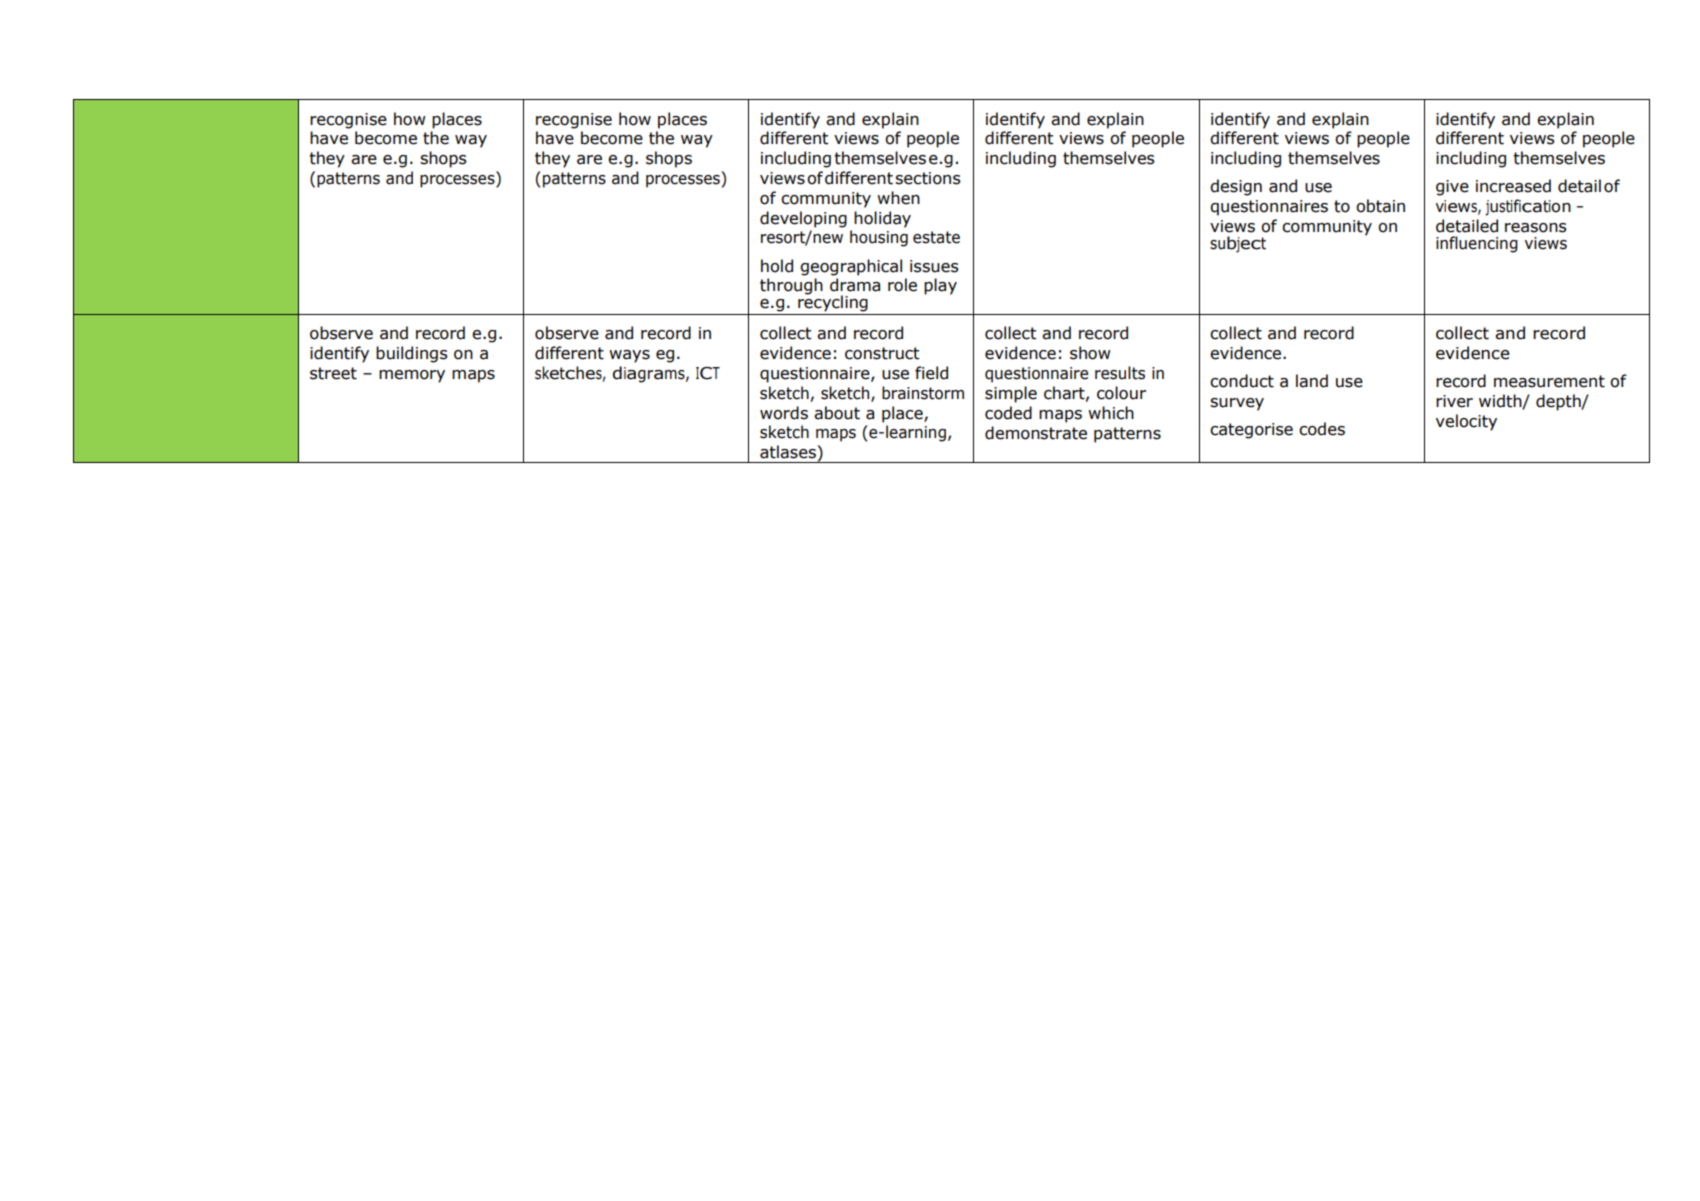 This page has height=1201, width=1700. I want to click on atlases, so click(788, 452).
